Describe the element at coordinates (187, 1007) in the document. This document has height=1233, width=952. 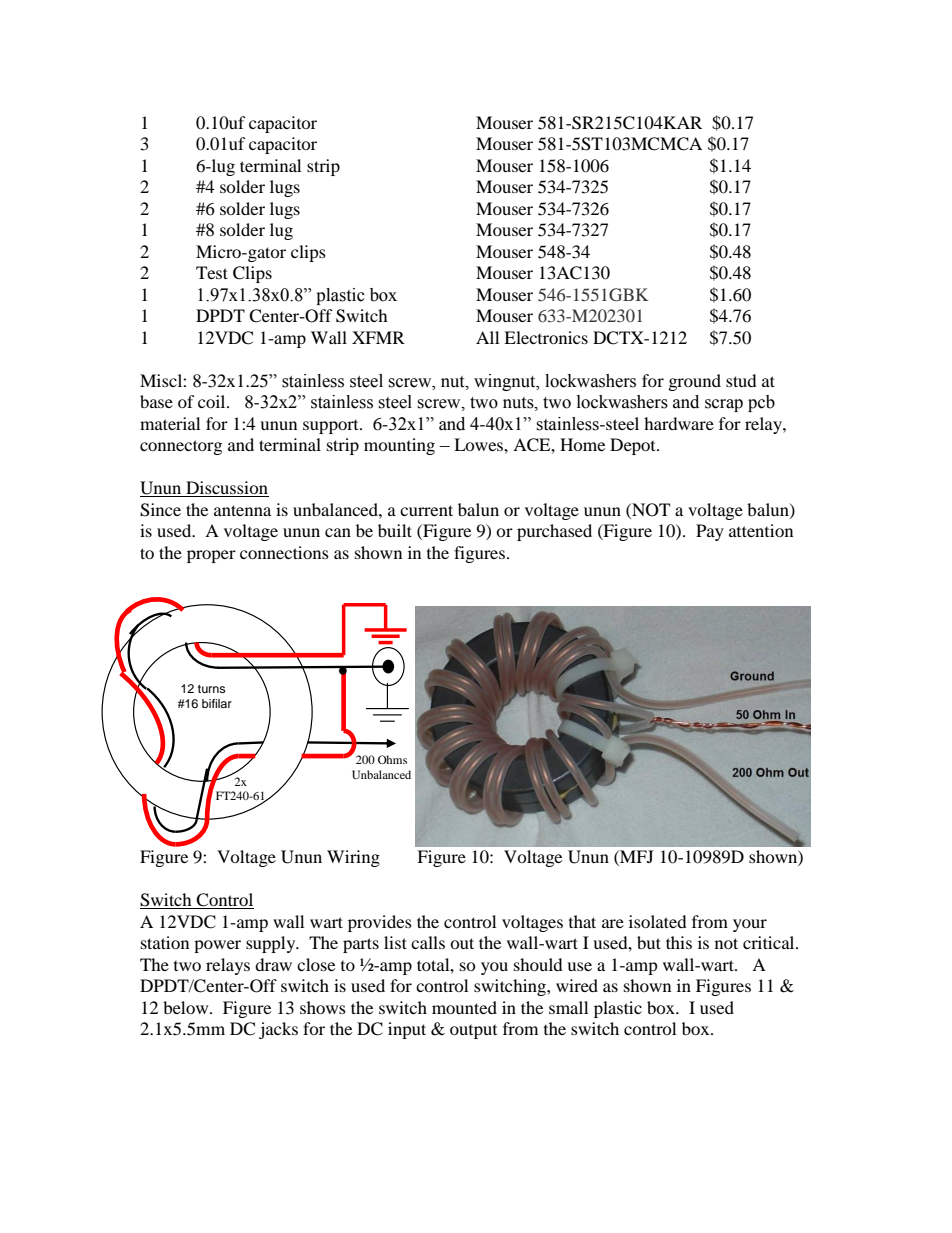
I see `below` at that location.
